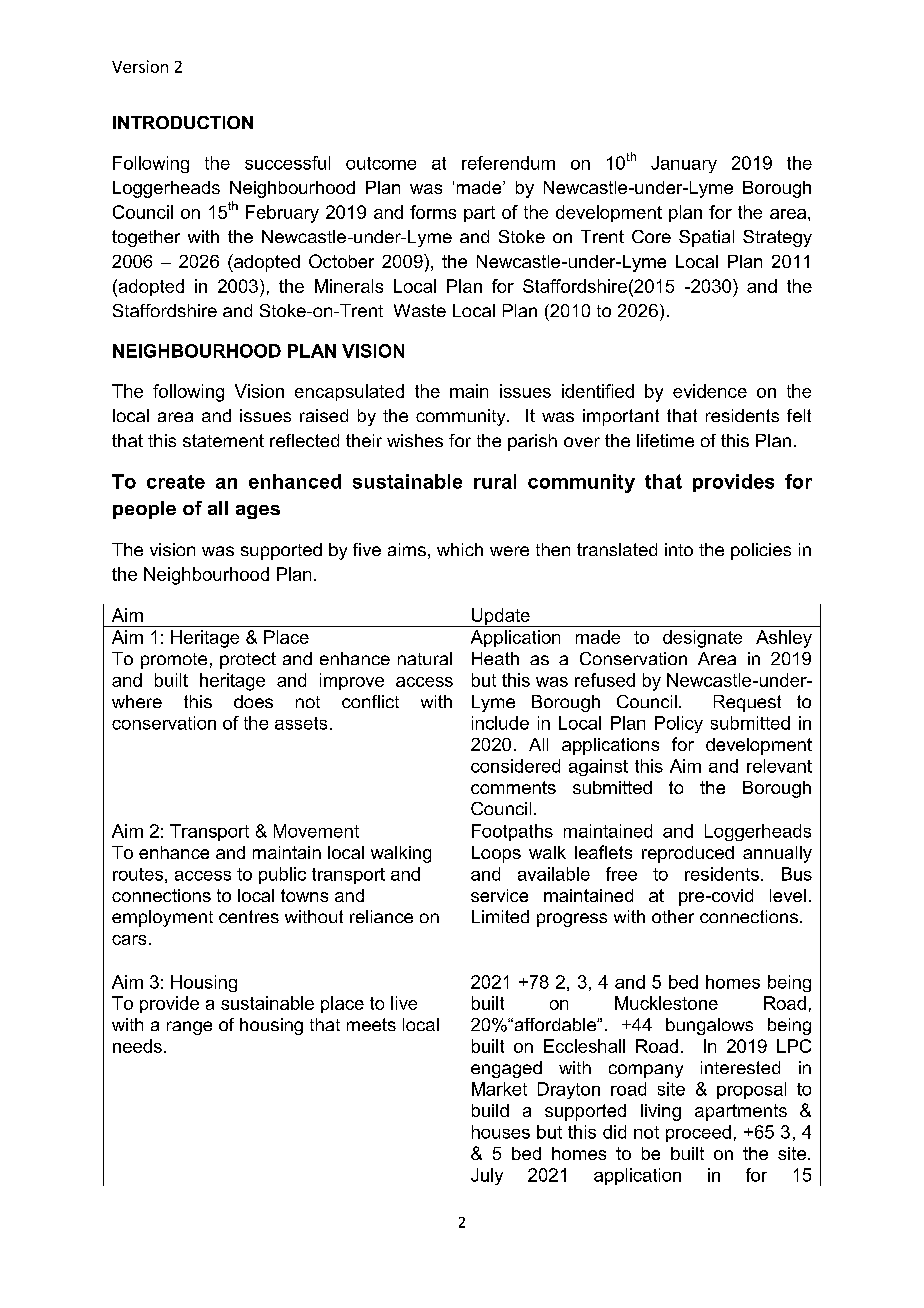 The height and width of the screenshot is (1308, 924). What do you see at coordinates (665, 440) in the screenshot?
I see `lifetime` at bounding box center [665, 440].
